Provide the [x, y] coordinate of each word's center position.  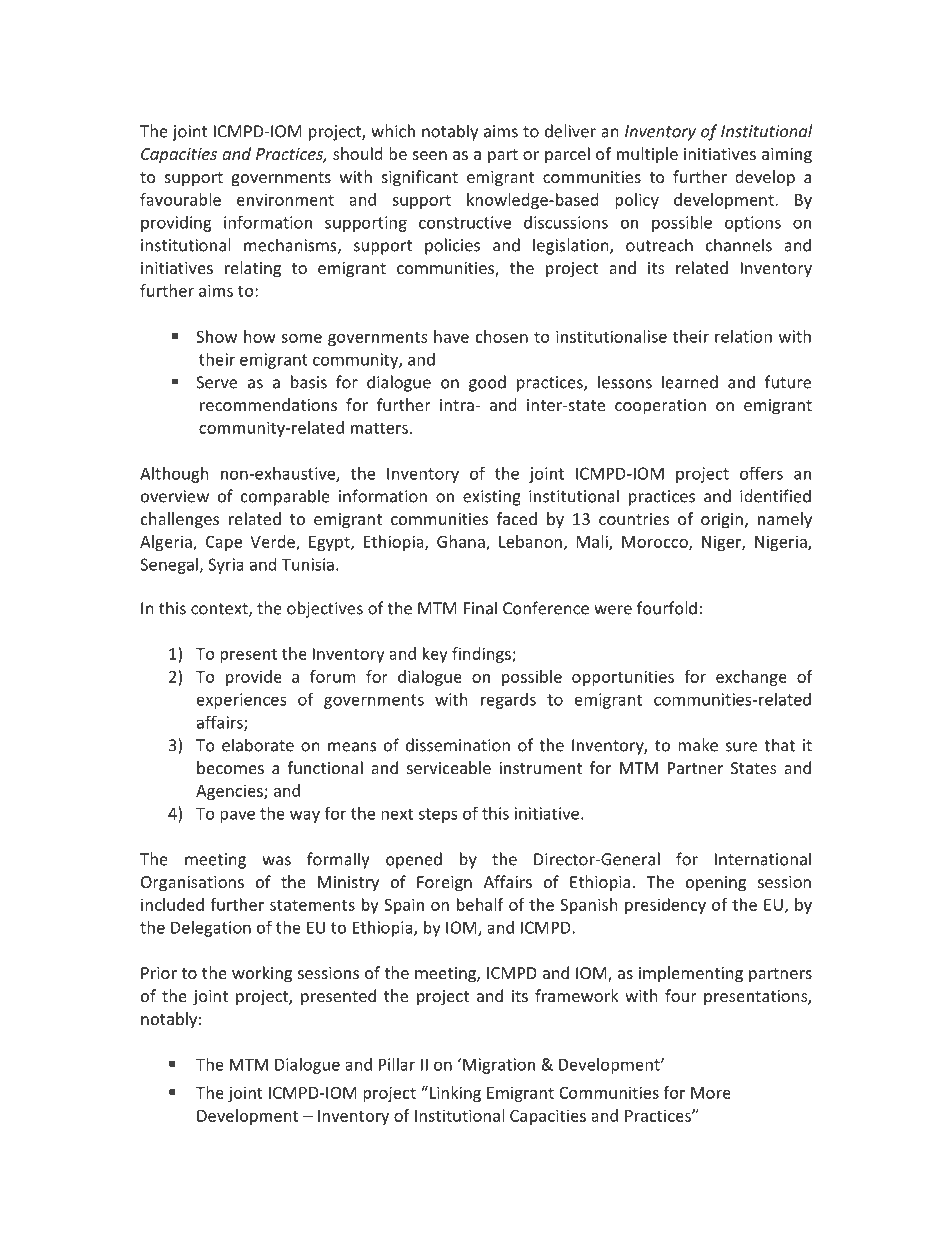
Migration [499, 1066]
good [487, 383]
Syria [226, 566]
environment [285, 199]
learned [690, 382]
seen [430, 155]
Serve [216, 382]
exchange [751, 678]
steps [437, 815]
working [262, 974]
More [711, 1093]
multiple [647, 155]
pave [237, 816]
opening [716, 884]
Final [480, 608]
